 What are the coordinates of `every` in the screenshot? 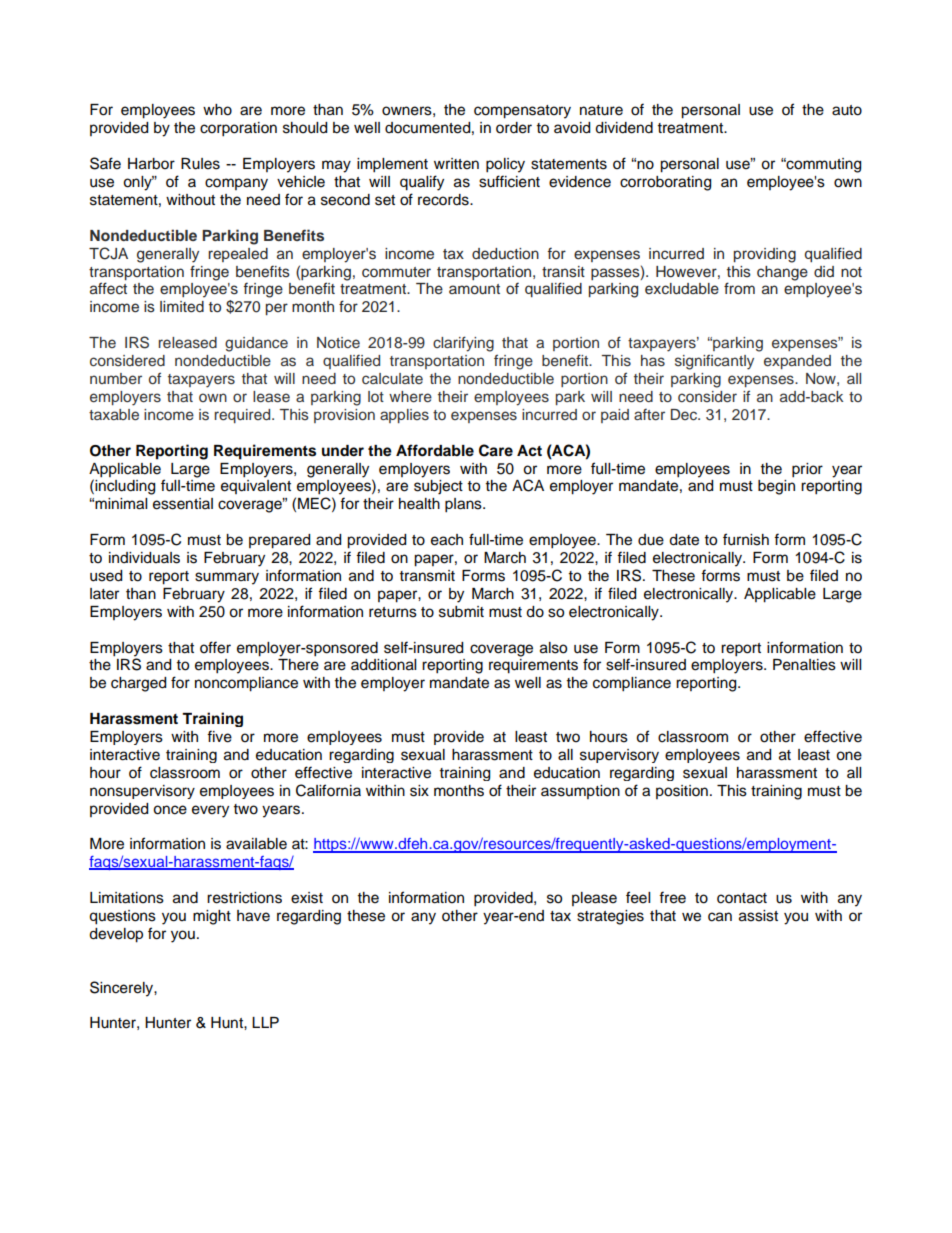 It's located at (210, 811).
